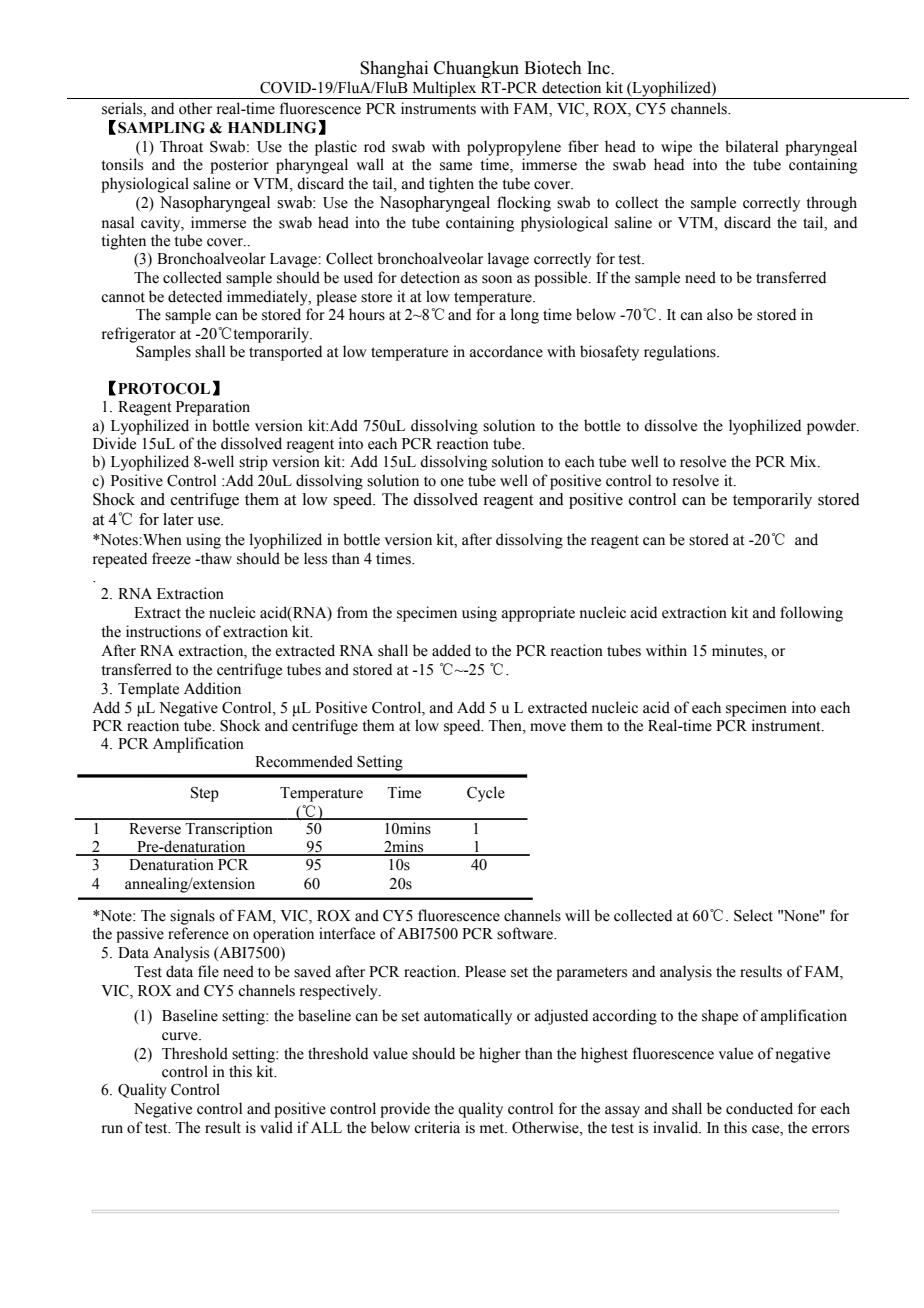  I want to click on curve, so click(181, 1036).
